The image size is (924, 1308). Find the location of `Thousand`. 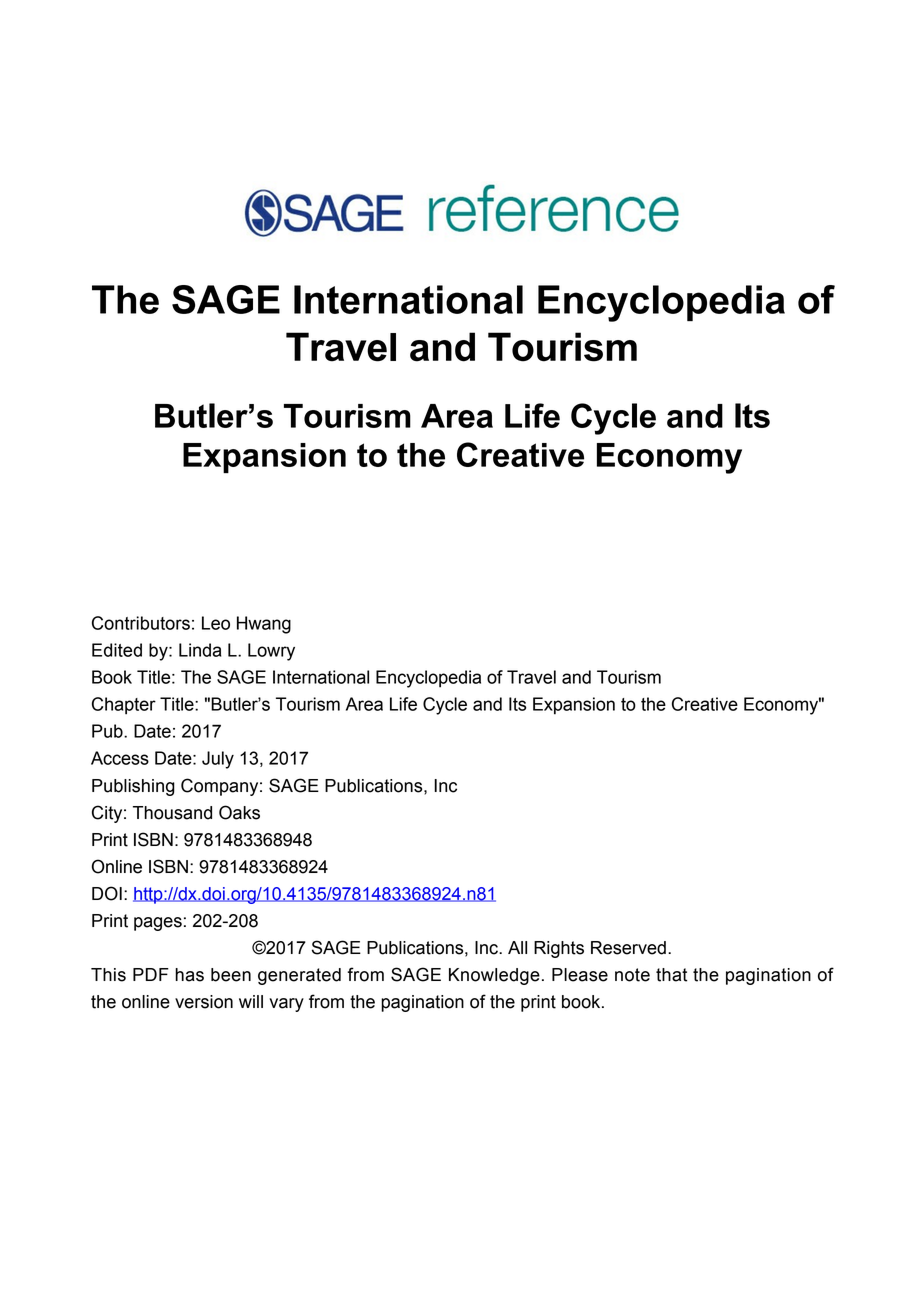

Thousand is located at coordinates (172, 813).
